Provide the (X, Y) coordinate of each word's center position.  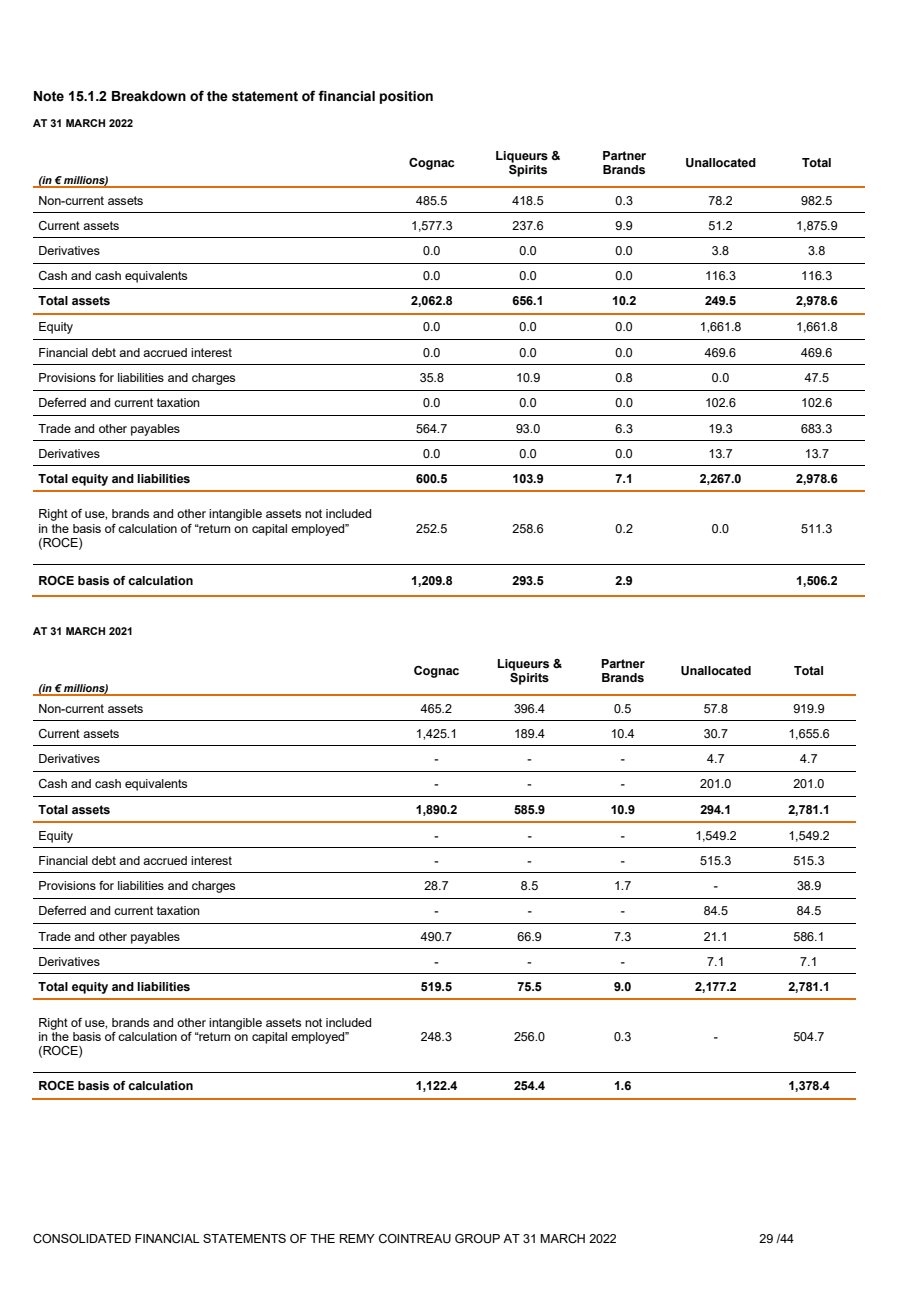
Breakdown (149, 96)
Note (49, 96)
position (406, 97)
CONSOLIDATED (82, 1238)
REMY (357, 1238)
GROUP (477, 1239)
